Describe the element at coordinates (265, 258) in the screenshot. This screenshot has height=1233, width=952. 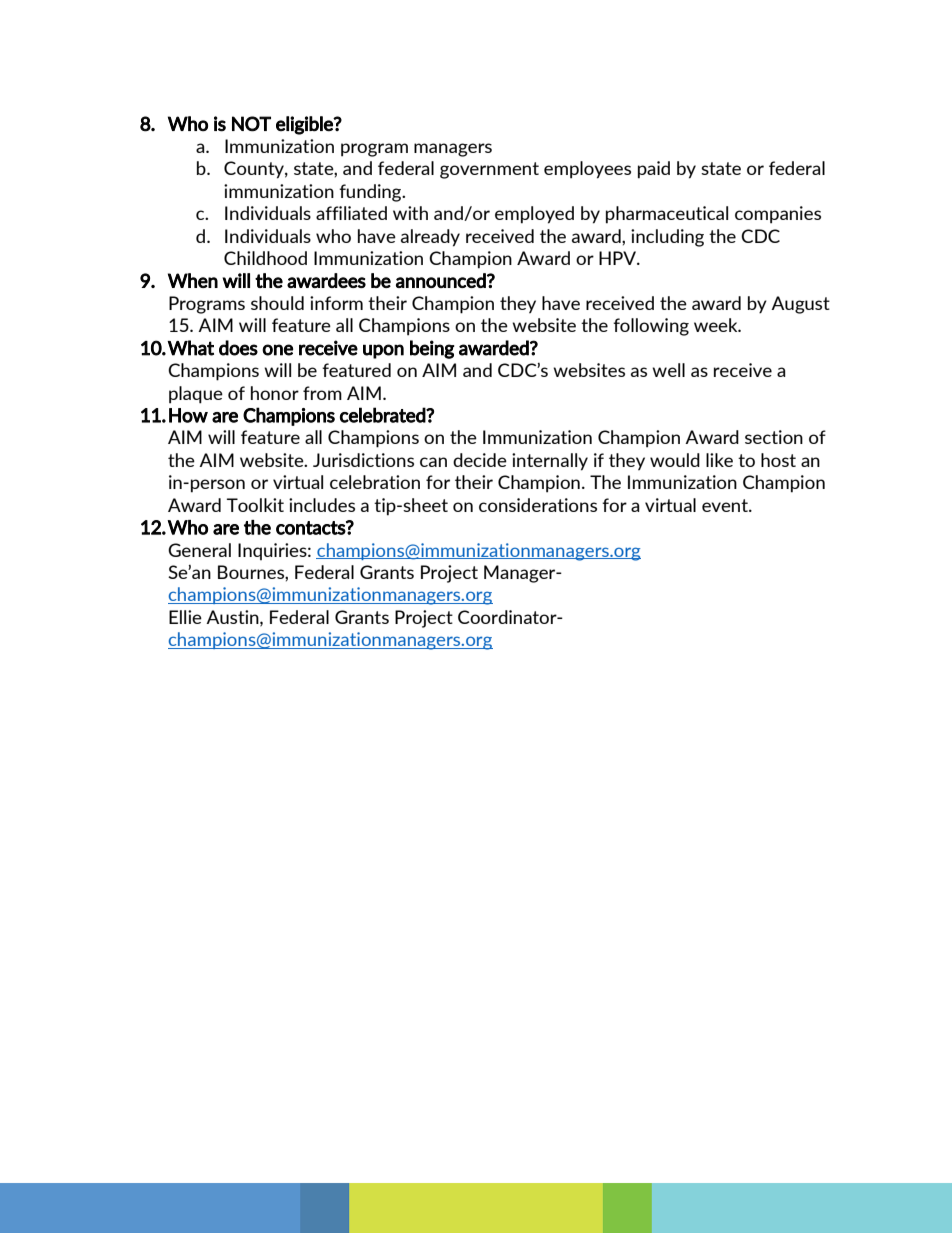
I see `Childhood` at that location.
